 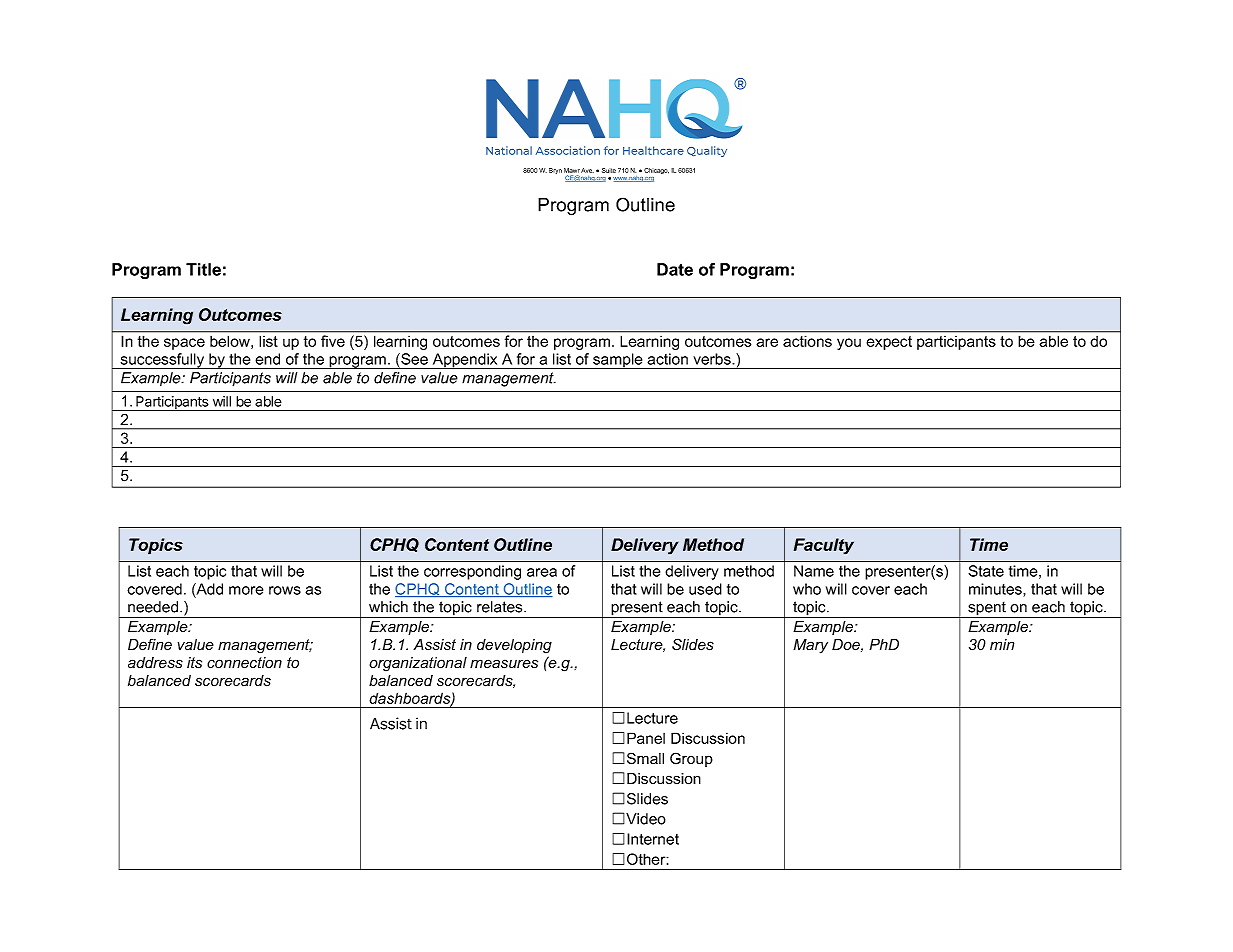 What do you see at coordinates (246, 590) in the page?
I see `more` at bounding box center [246, 590].
